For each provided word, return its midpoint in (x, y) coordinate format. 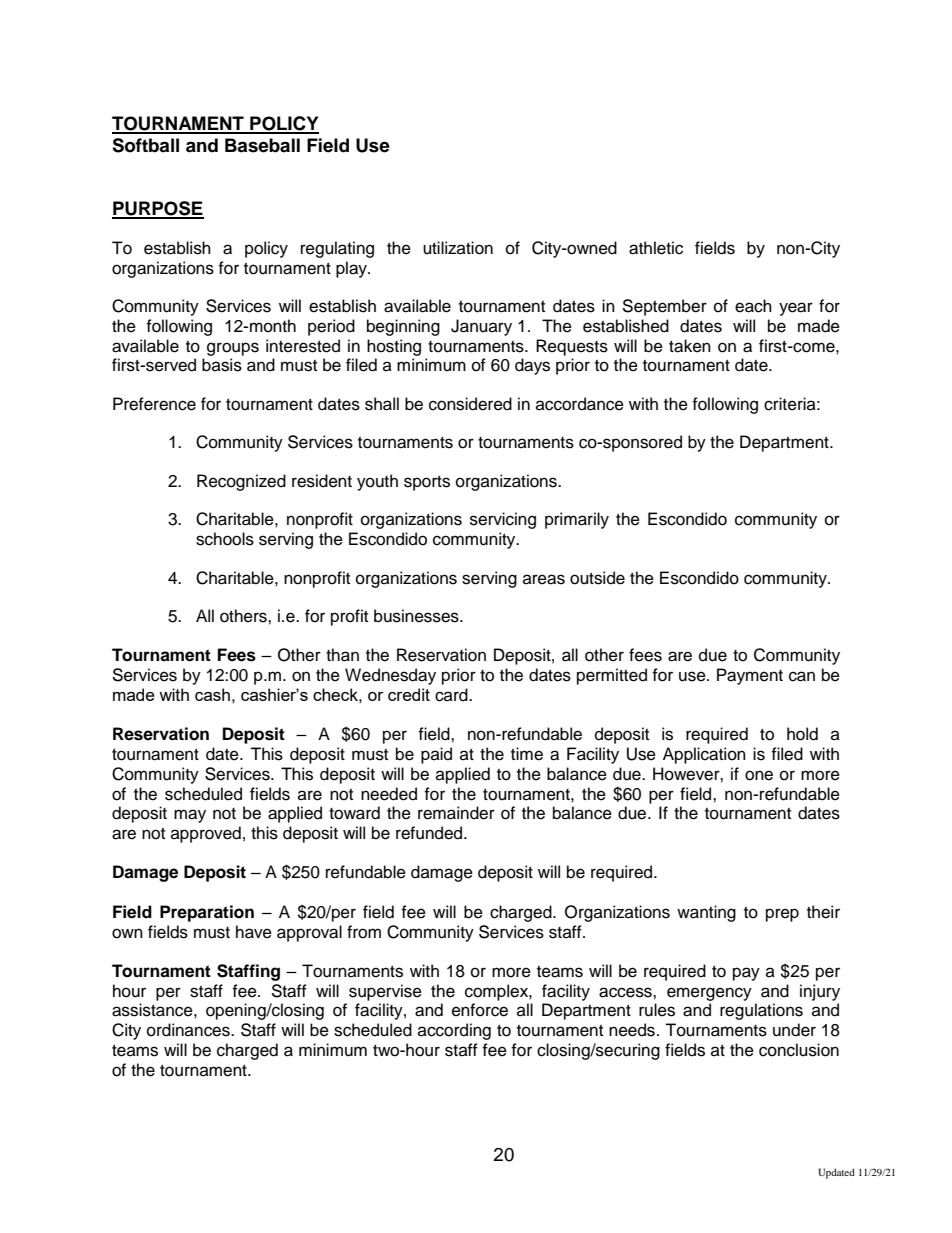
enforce (480, 1010)
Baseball (262, 145)
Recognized (241, 482)
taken (690, 346)
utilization (458, 248)
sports (427, 483)
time (527, 754)
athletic (656, 248)
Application (704, 755)
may (190, 816)
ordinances (189, 1030)
